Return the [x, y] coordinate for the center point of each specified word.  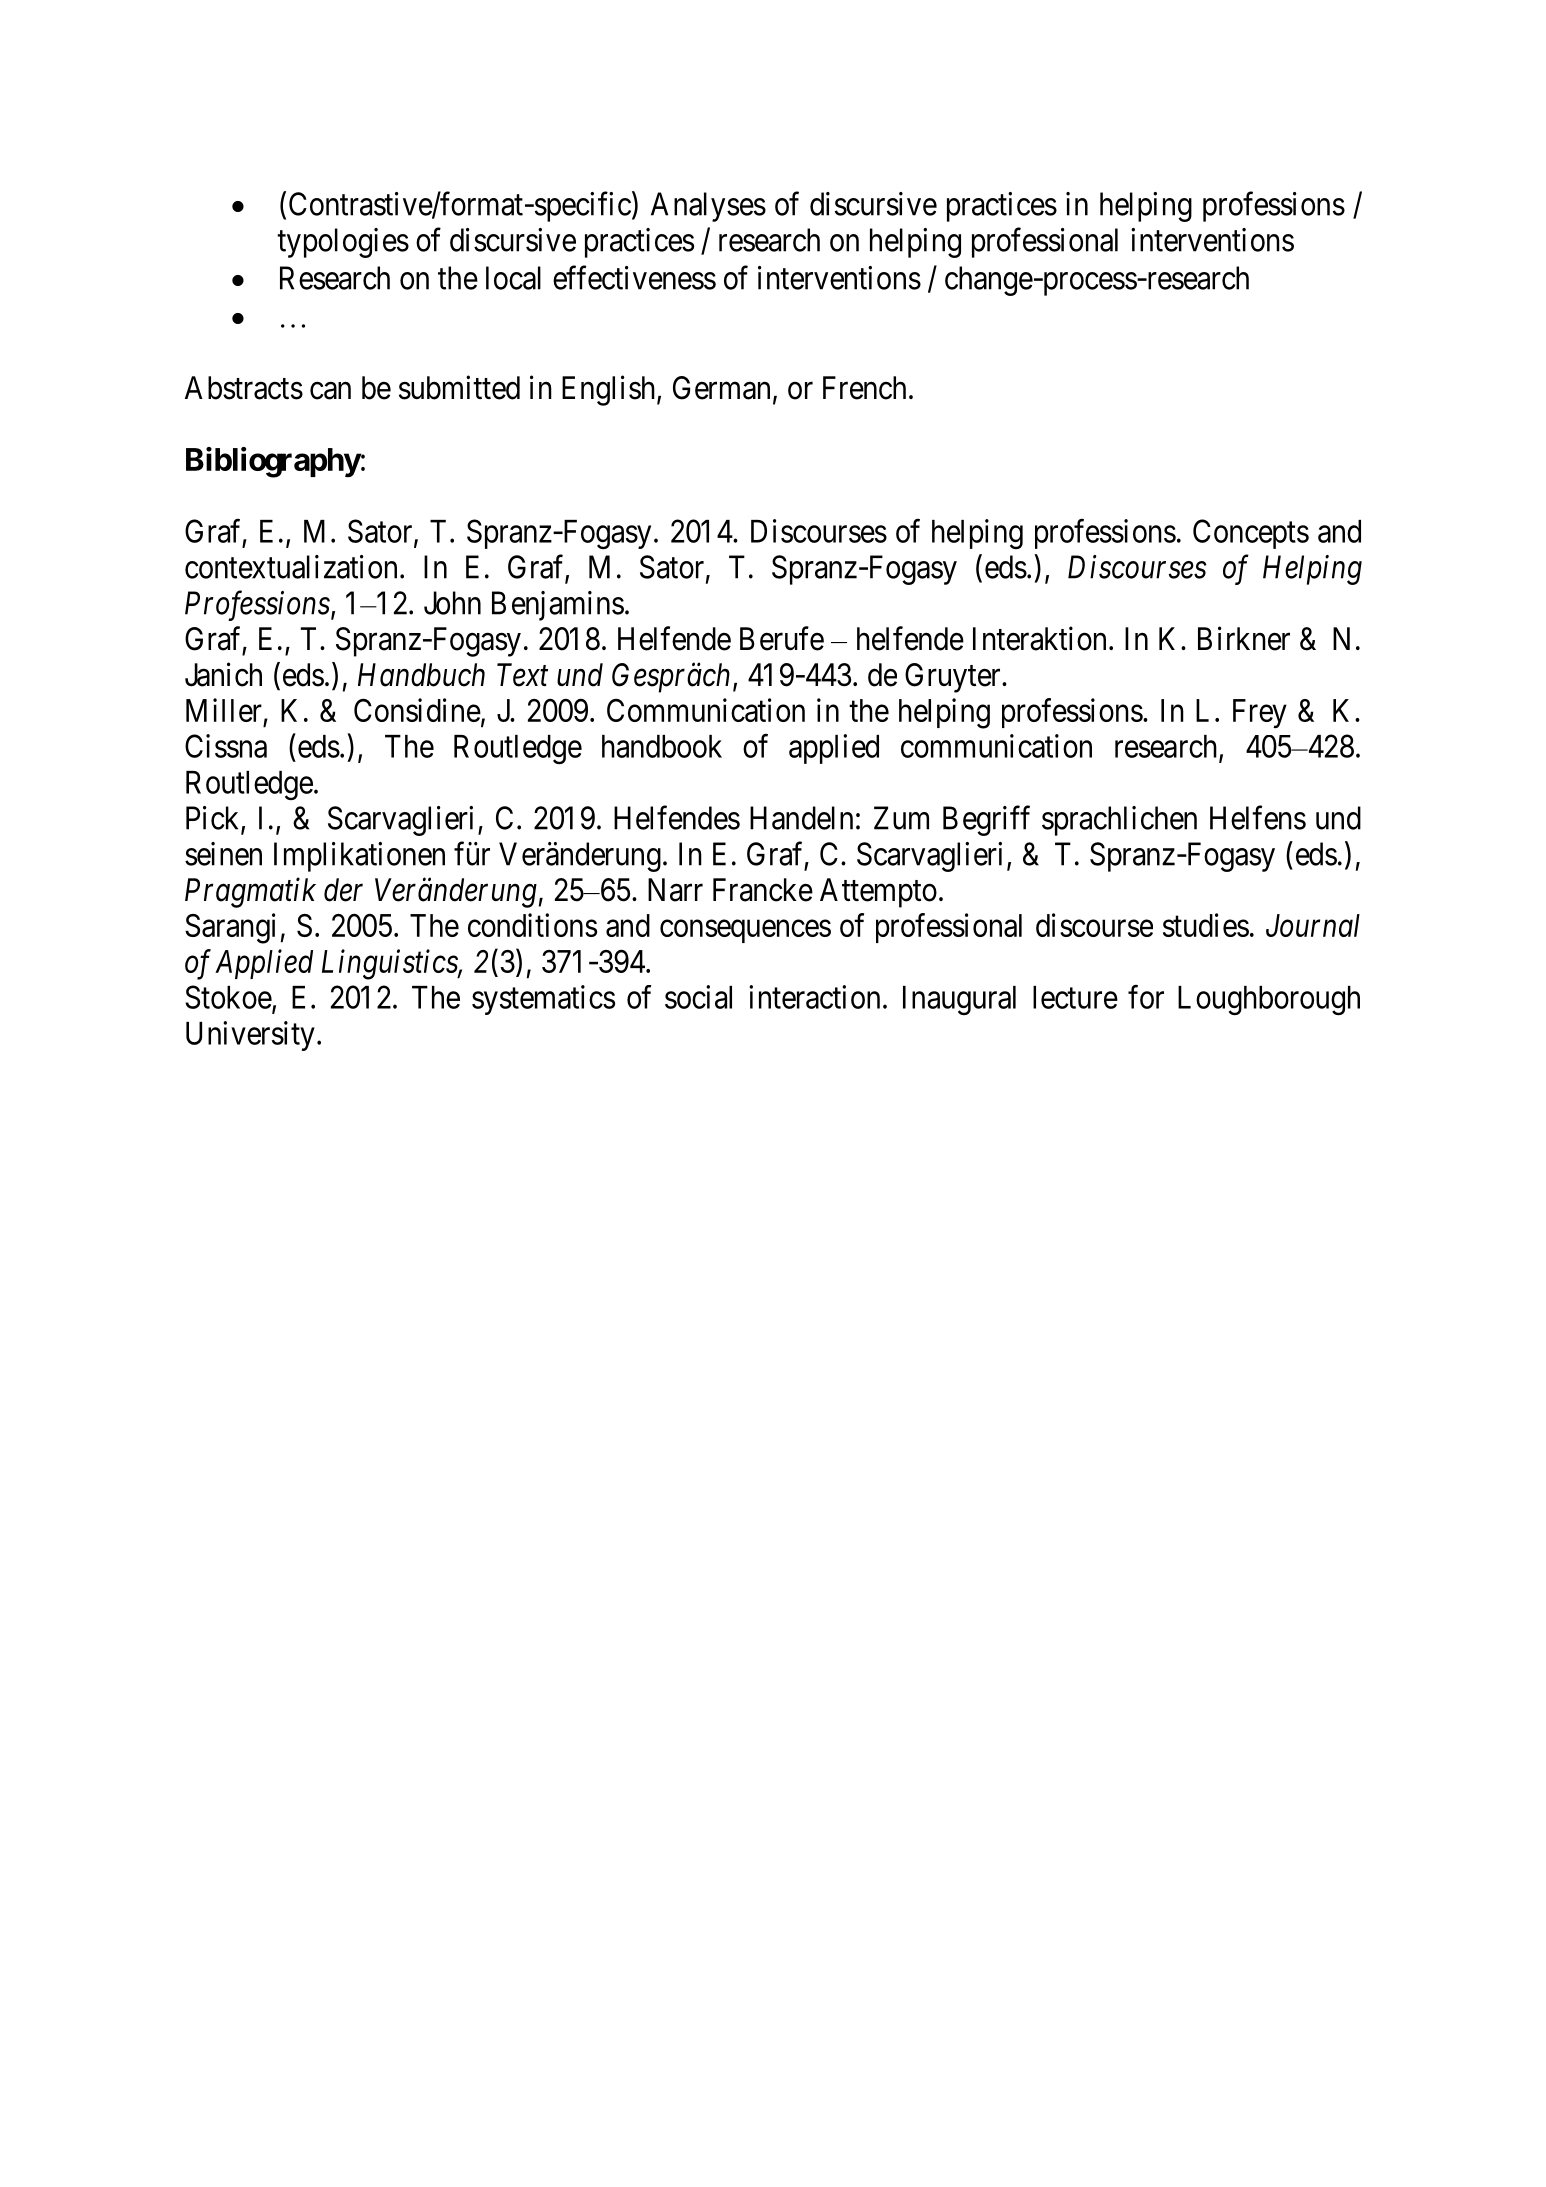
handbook [662, 746]
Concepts [1251, 534]
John [452, 603]
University [250, 1036]
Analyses [708, 207]
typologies [343, 243]
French [864, 388]
